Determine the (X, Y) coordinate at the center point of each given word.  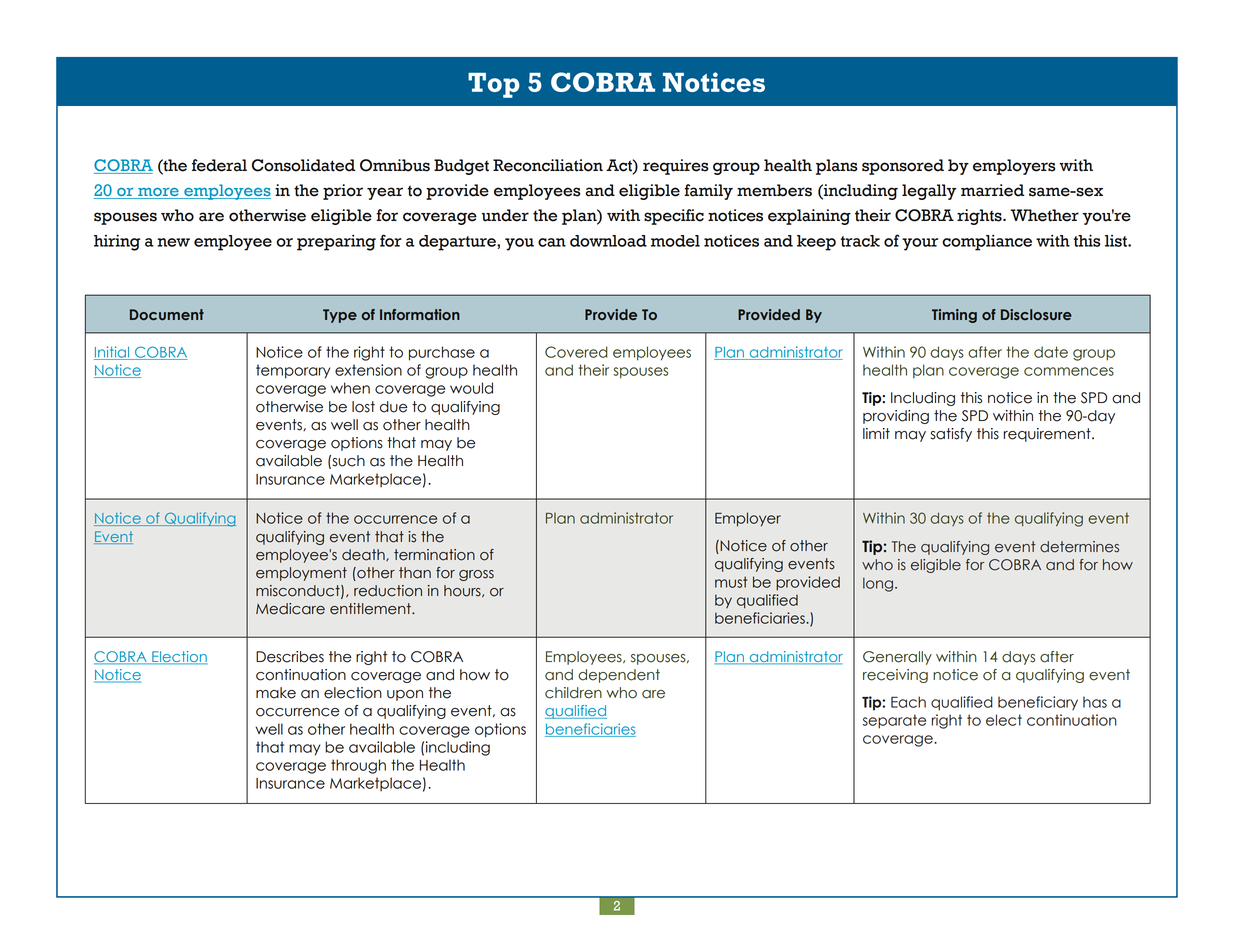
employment (301, 574)
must (731, 582)
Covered (576, 352)
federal (219, 165)
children (573, 693)
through (358, 766)
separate (894, 721)
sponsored (903, 167)
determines (1079, 547)
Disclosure (1036, 314)
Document (167, 314)
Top (494, 85)
